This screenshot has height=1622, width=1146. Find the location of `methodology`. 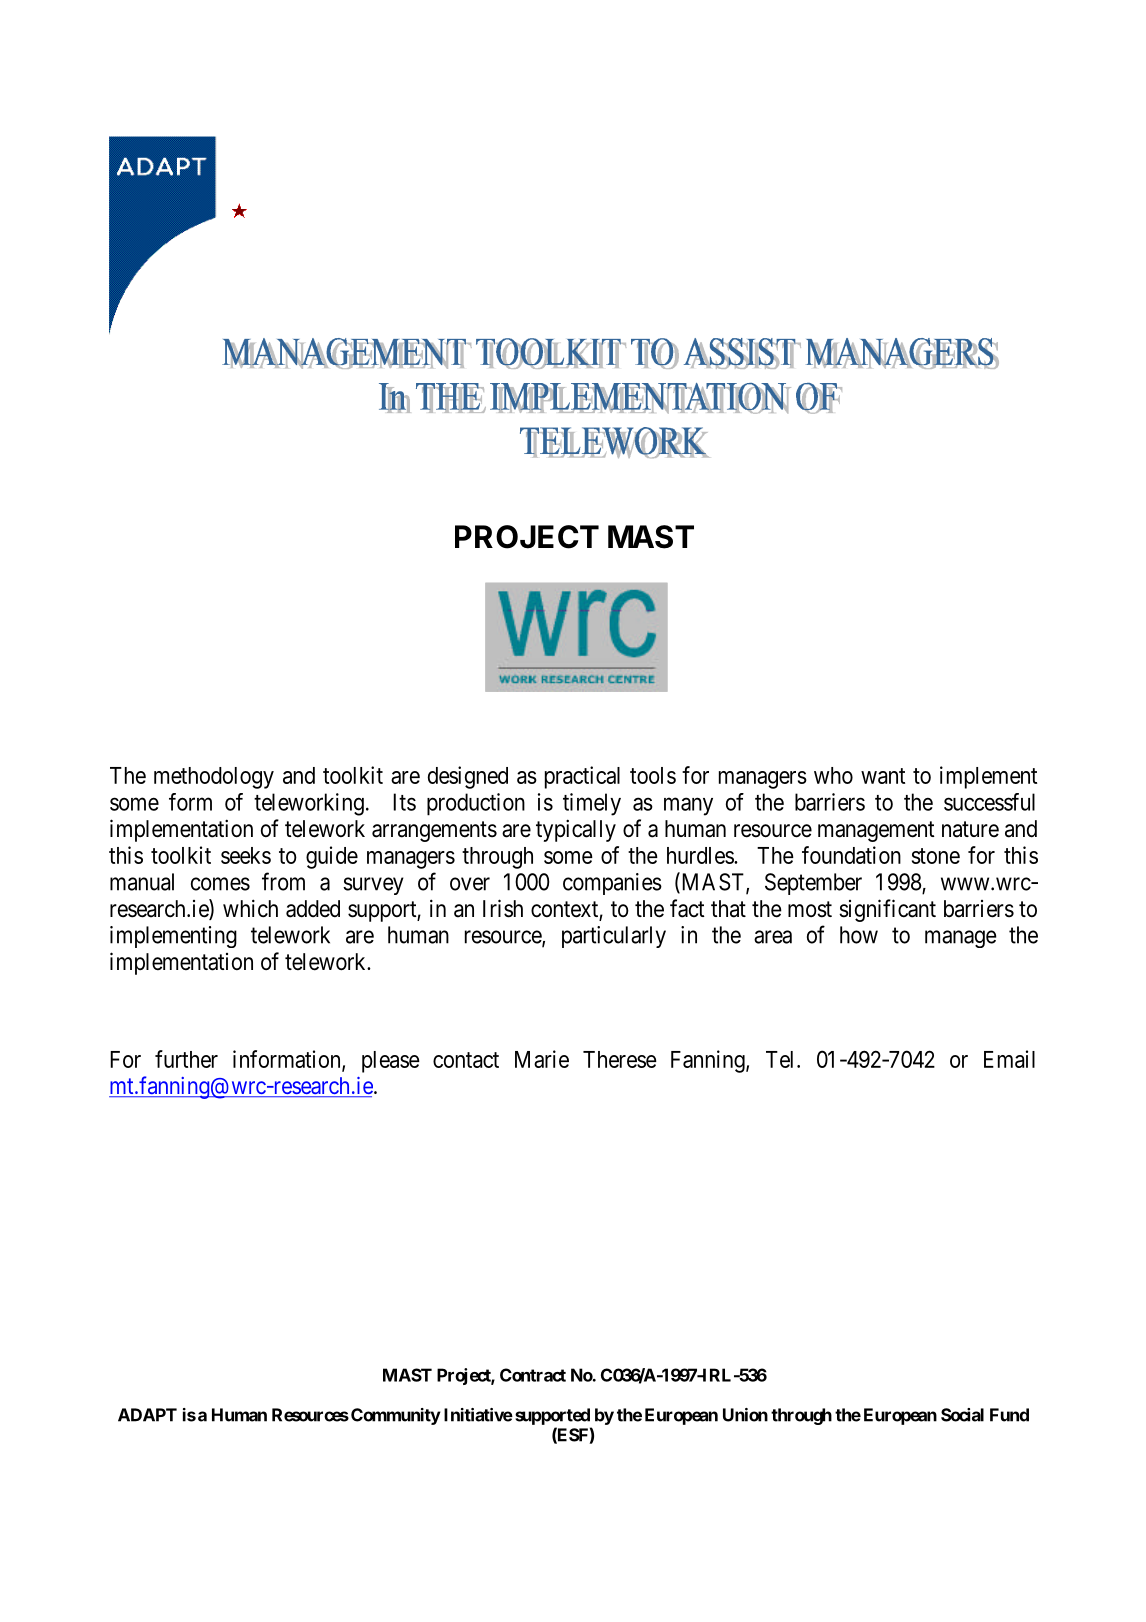

methodology is located at coordinates (214, 778).
